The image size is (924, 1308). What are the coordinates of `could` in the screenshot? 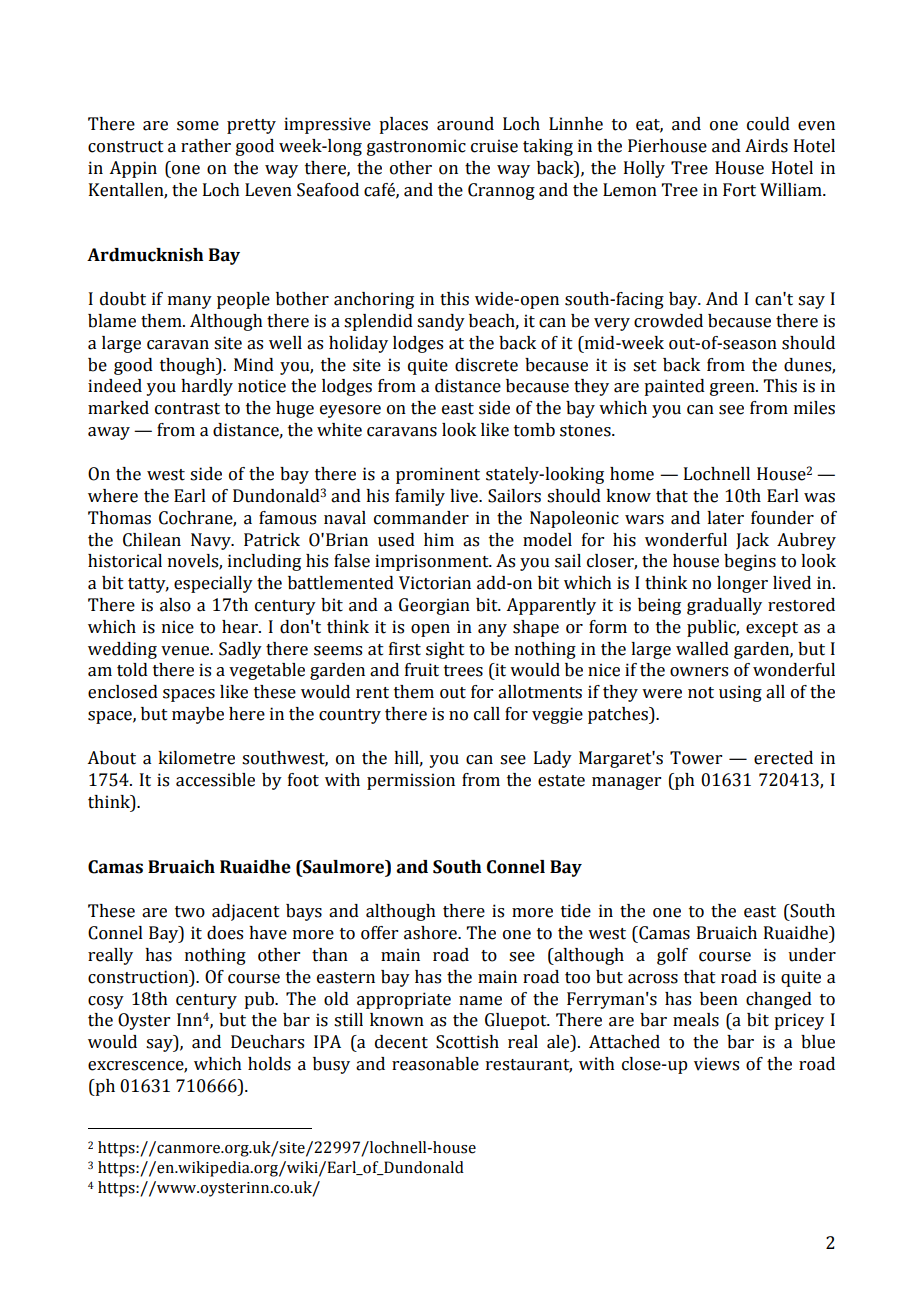 It's located at (768, 124).
